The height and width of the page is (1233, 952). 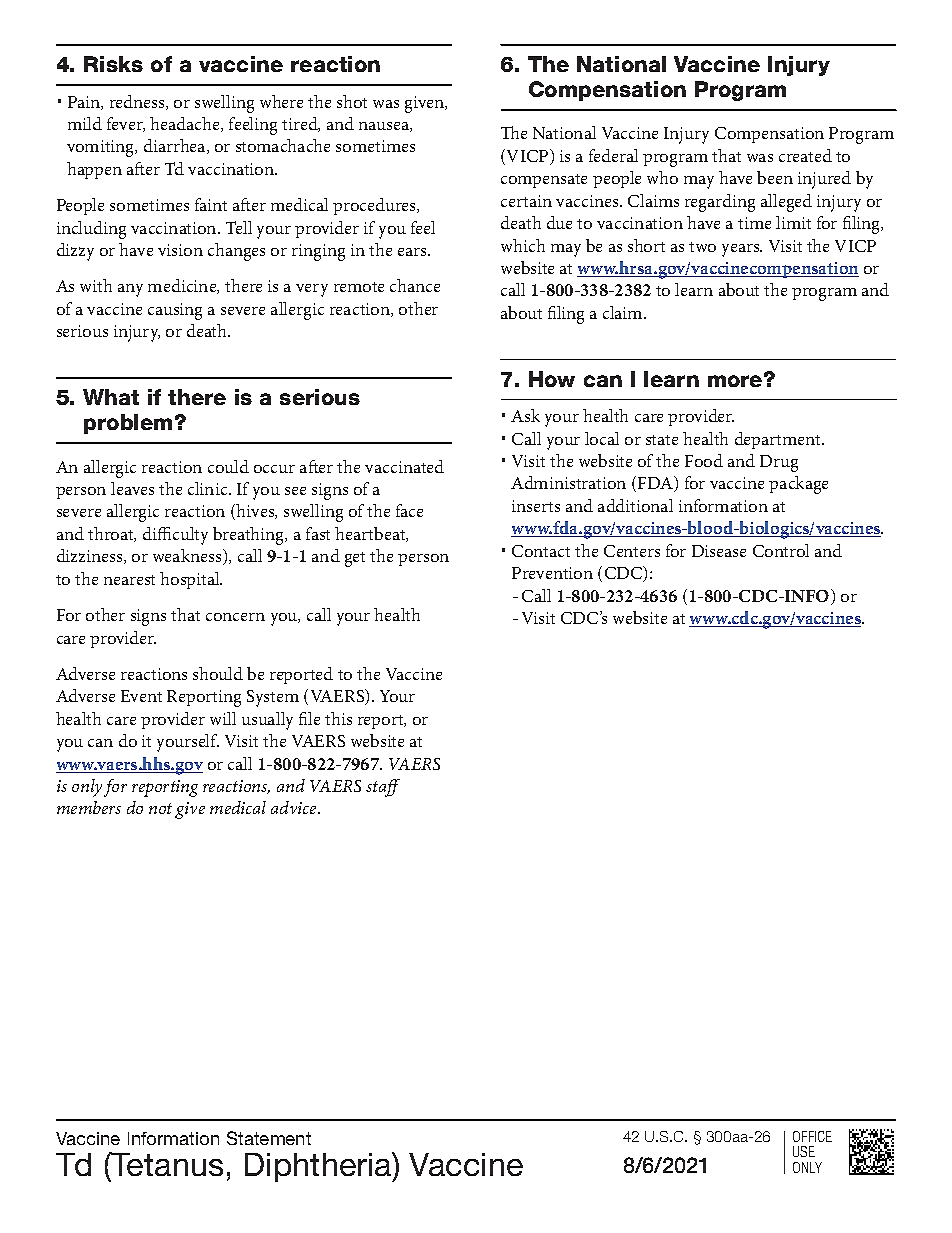 What do you see at coordinates (779, 440) in the page?
I see `department` at bounding box center [779, 440].
